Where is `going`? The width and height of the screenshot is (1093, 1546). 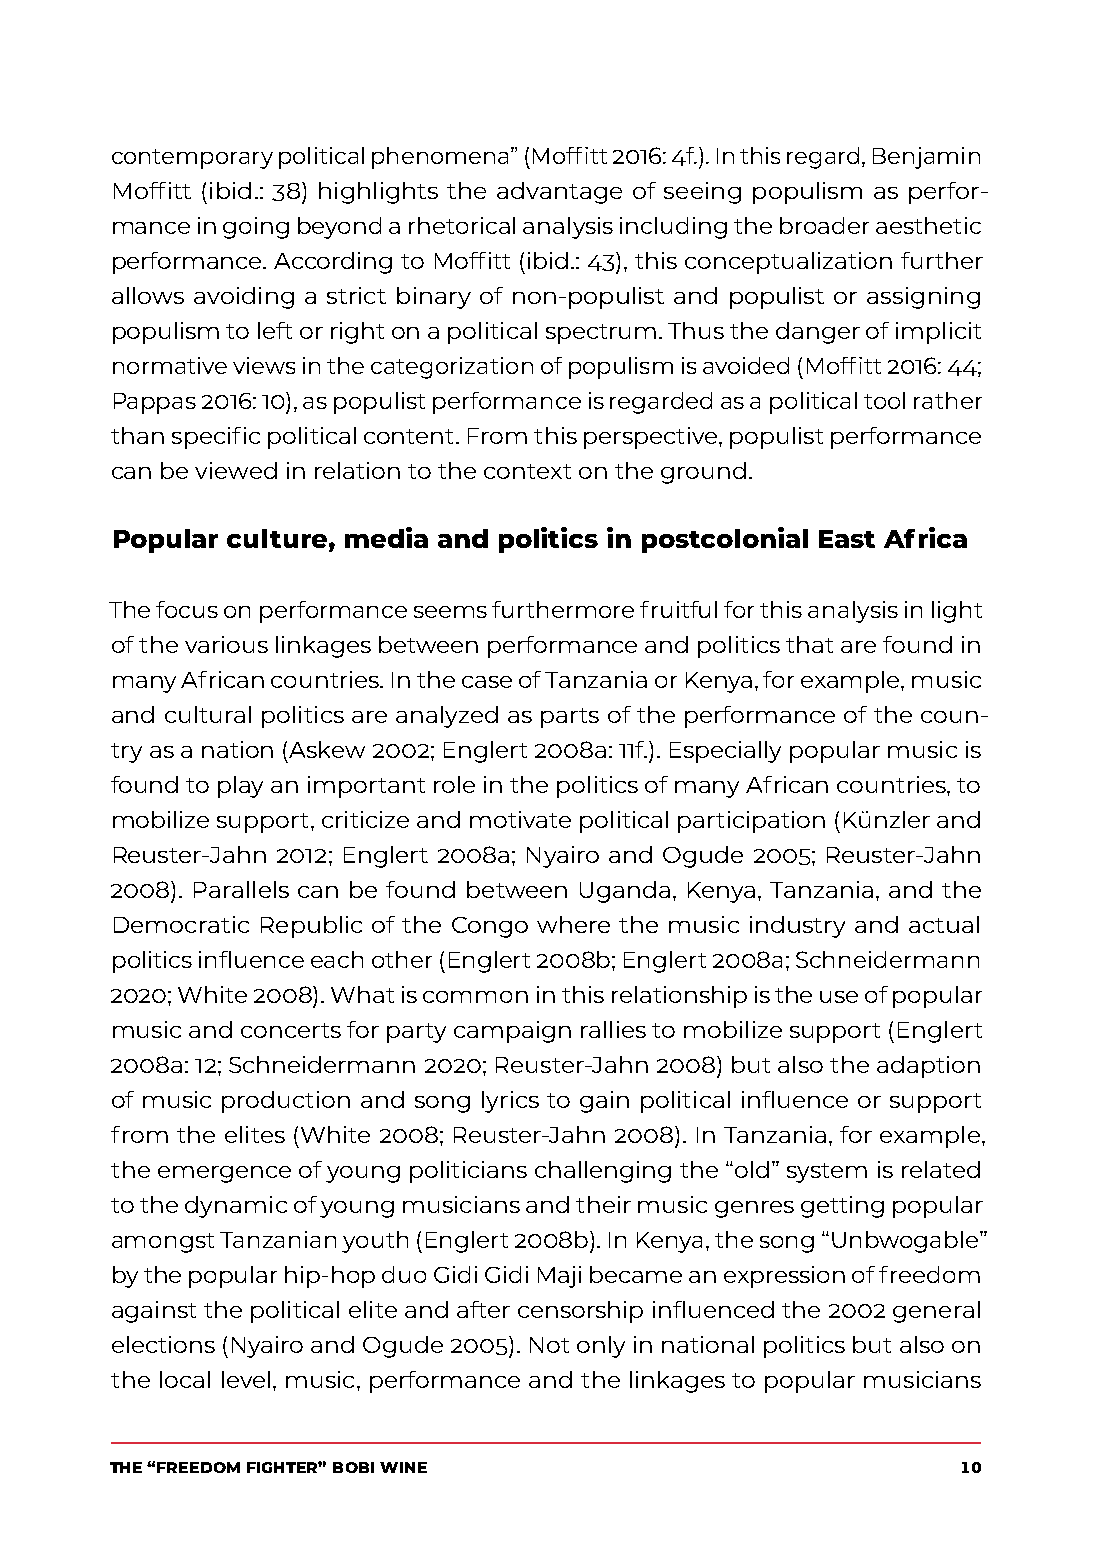
going is located at coordinates (256, 228).
